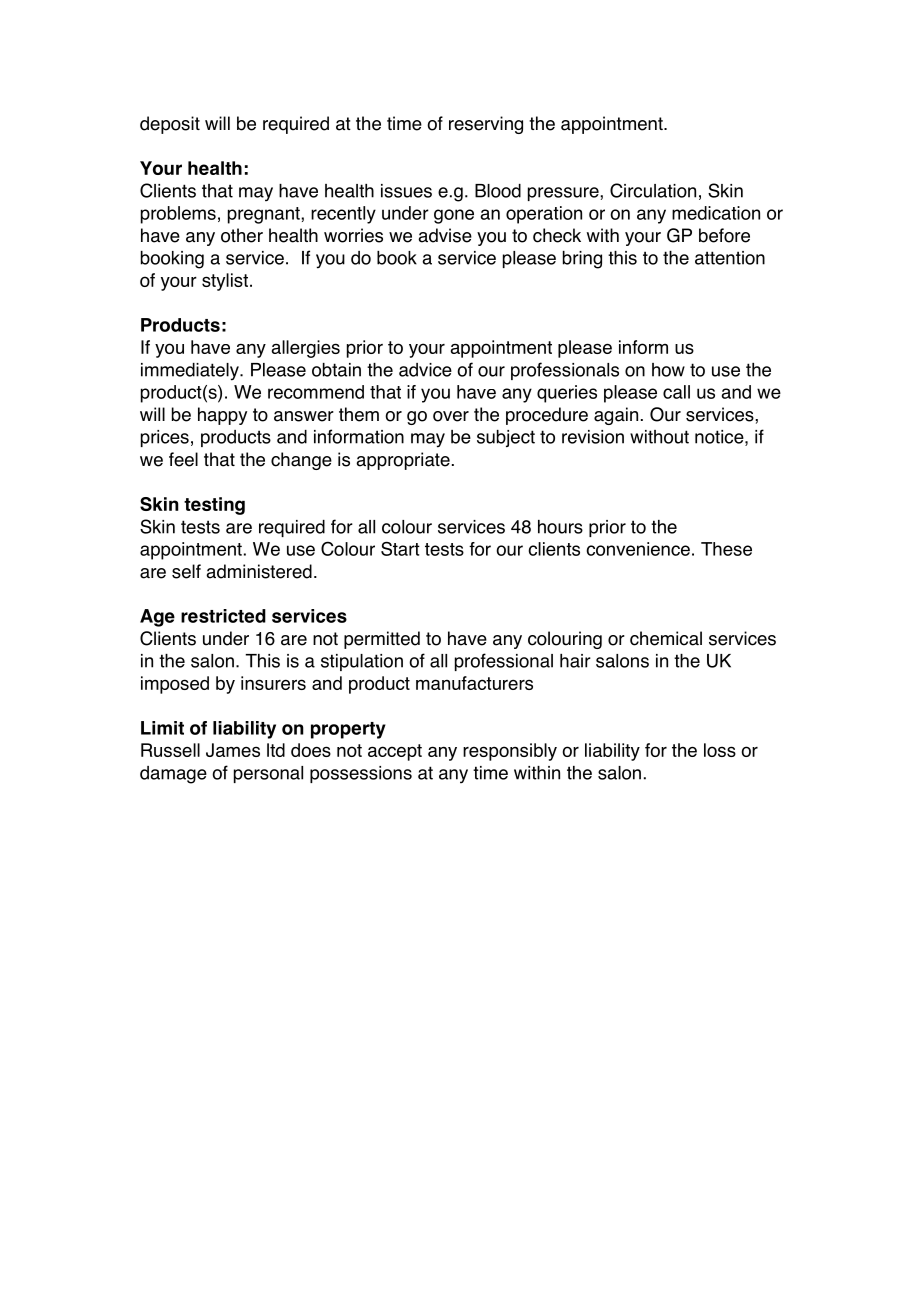 This screenshot has height=1308, width=924. I want to click on deposit, so click(170, 125).
